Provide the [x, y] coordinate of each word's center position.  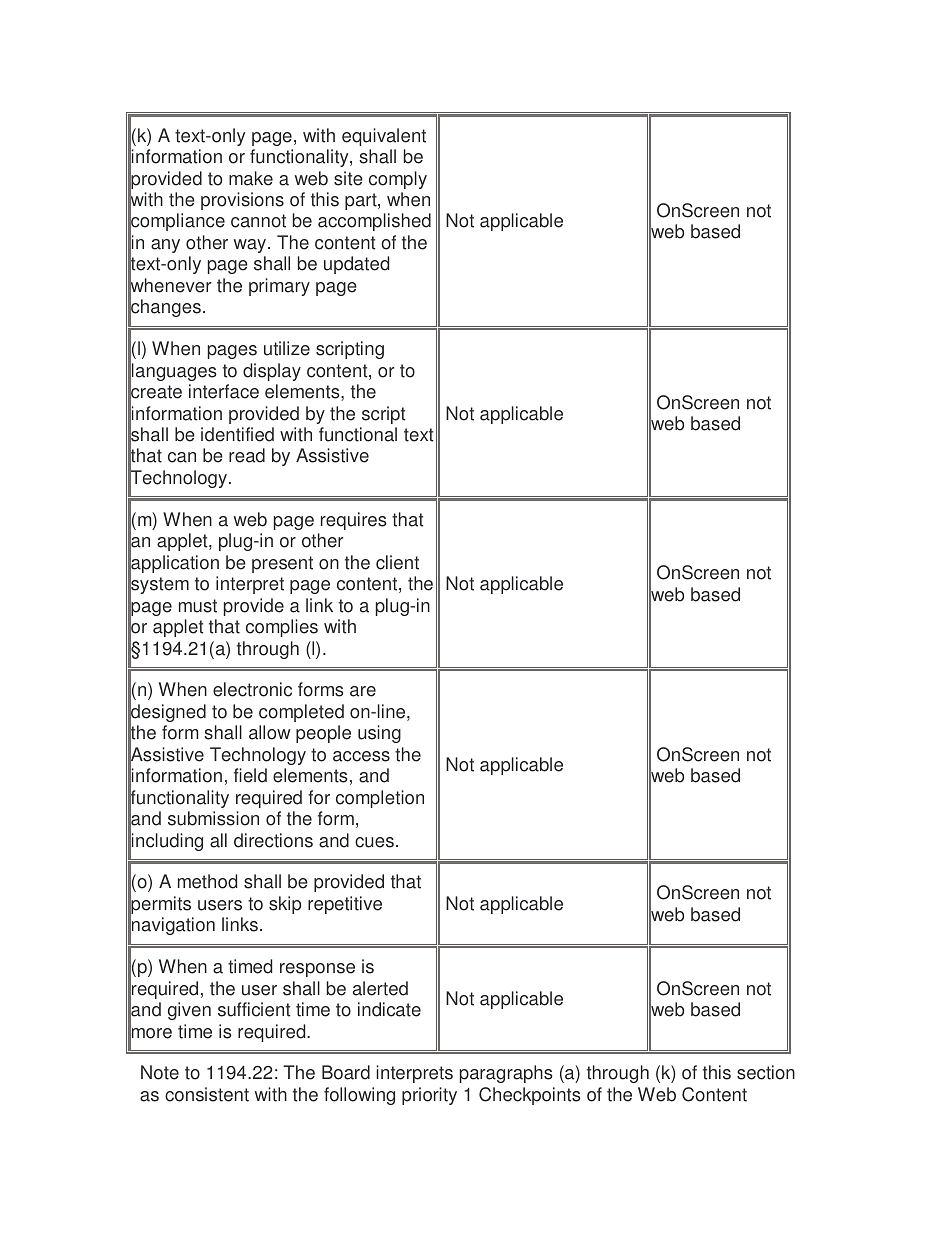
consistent [207, 1094]
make [251, 178]
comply [398, 180]
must [198, 606]
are [363, 691]
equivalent [384, 137]
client [397, 562]
